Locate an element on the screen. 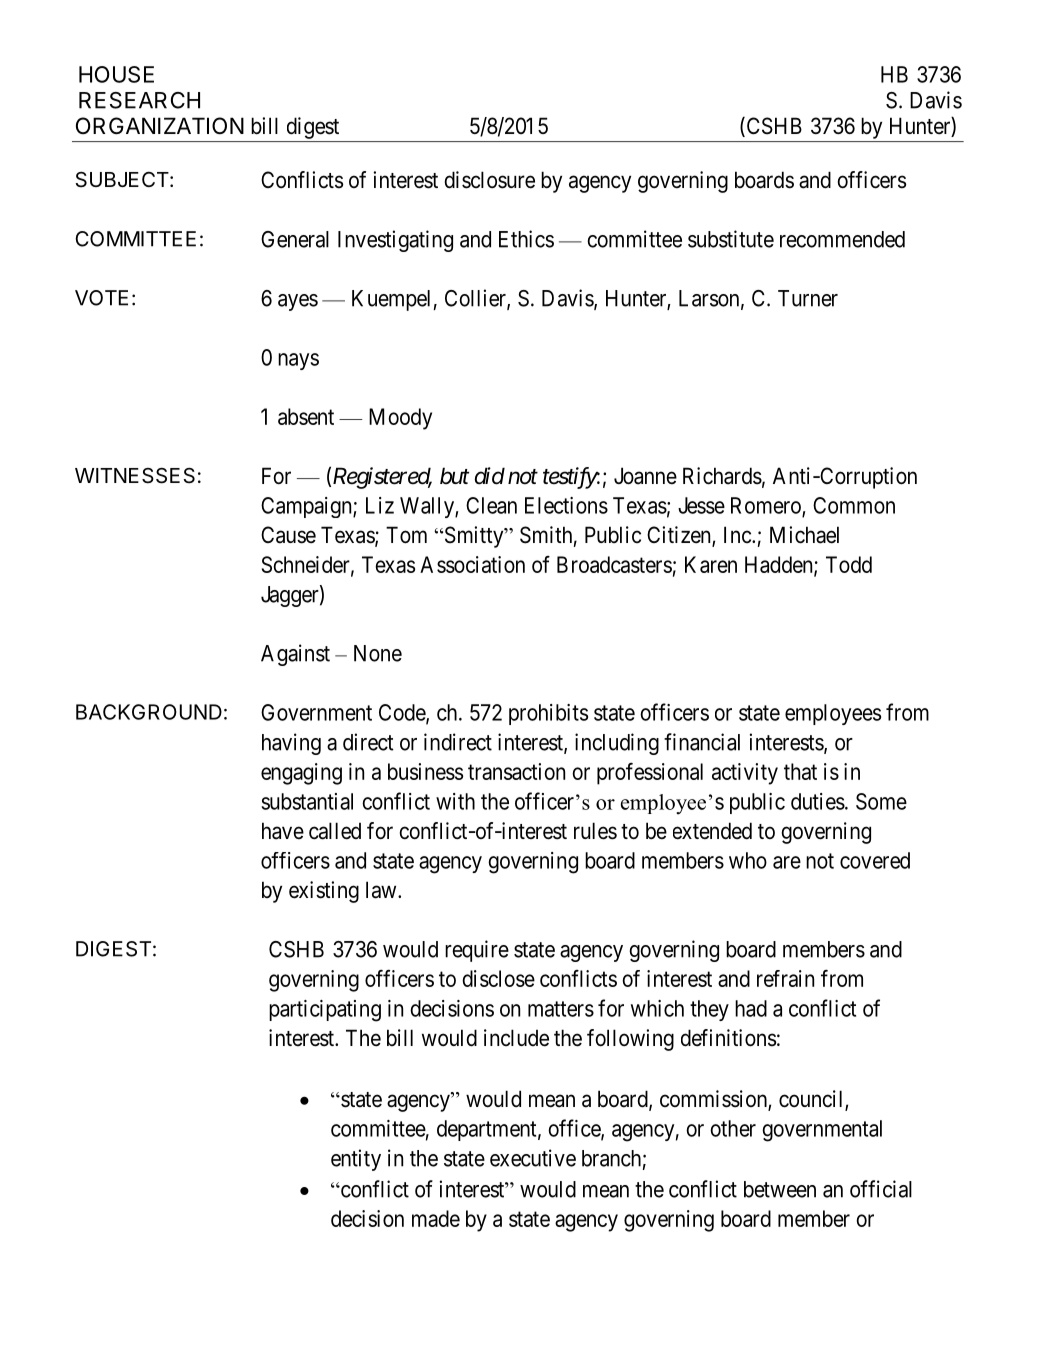 Image resolution: width=1054 pixels, height=1363 pixels. executive is located at coordinates (533, 1158).
